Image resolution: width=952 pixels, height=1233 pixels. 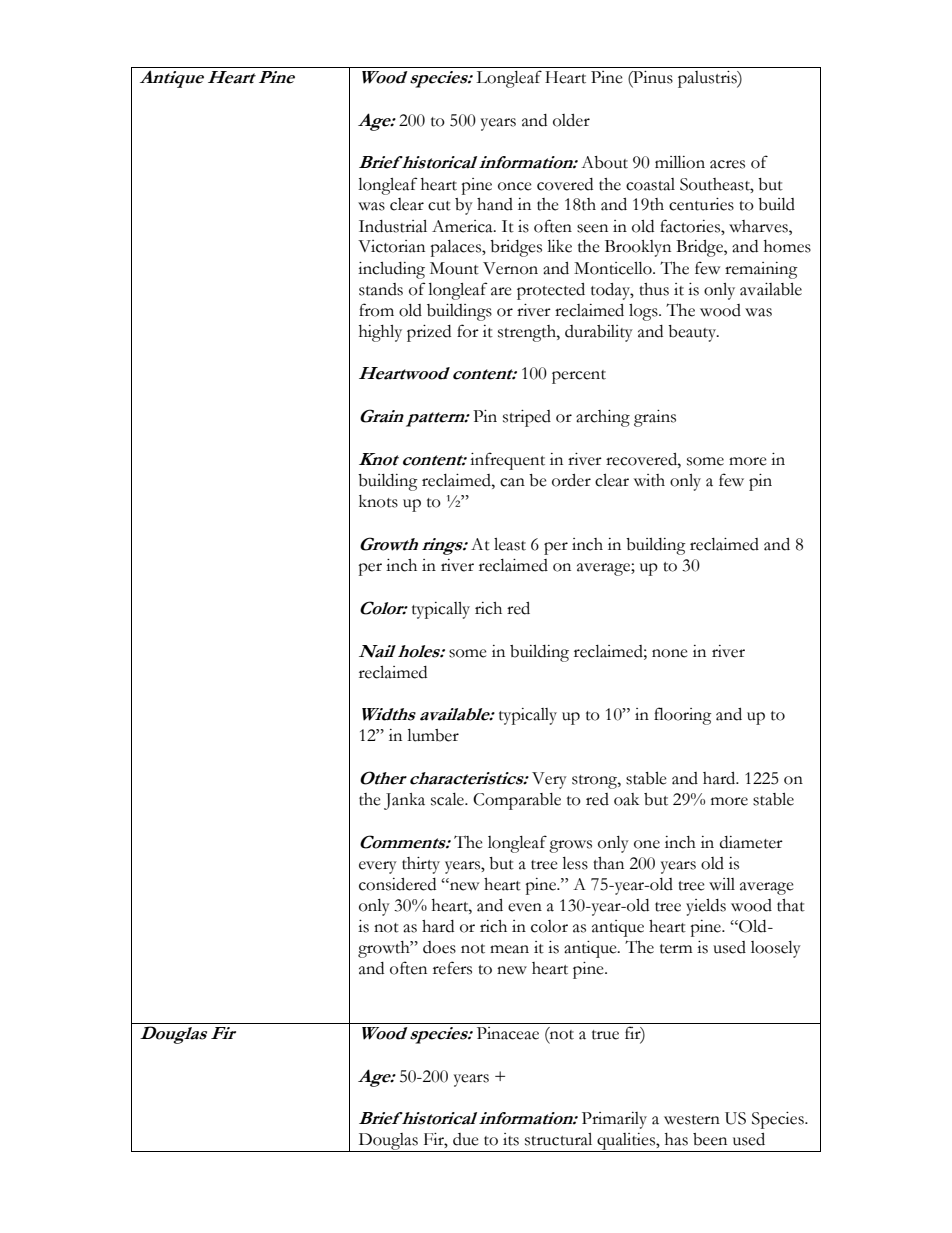 What do you see at coordinates (466, 1139) in the screenshot?
I see `due` at bounding box center [466, 1139].
